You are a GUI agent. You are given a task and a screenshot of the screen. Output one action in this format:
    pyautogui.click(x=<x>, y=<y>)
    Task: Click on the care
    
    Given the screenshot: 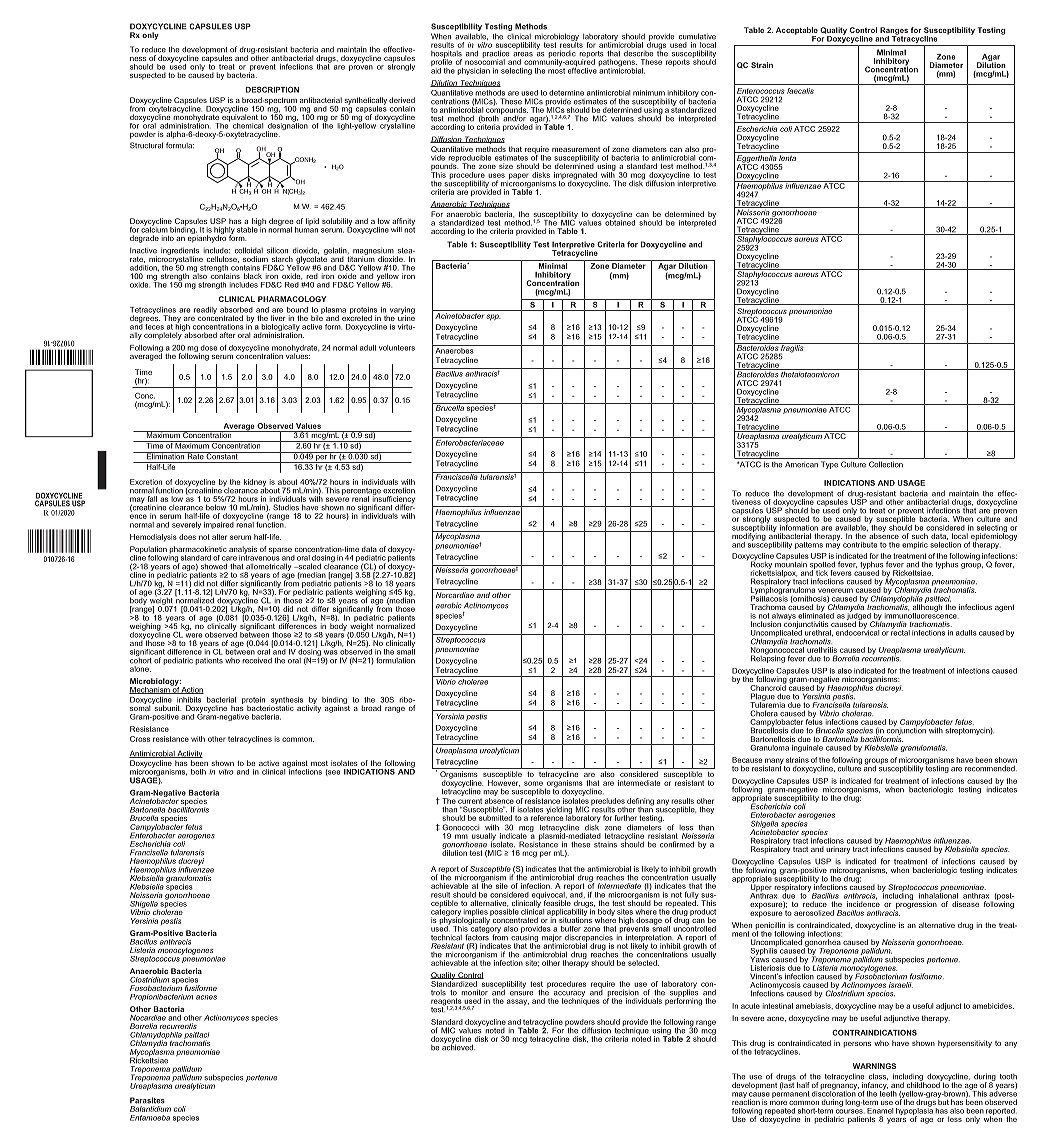 What is the action you would take?
    pyautogui.click(x=229, y=558)
